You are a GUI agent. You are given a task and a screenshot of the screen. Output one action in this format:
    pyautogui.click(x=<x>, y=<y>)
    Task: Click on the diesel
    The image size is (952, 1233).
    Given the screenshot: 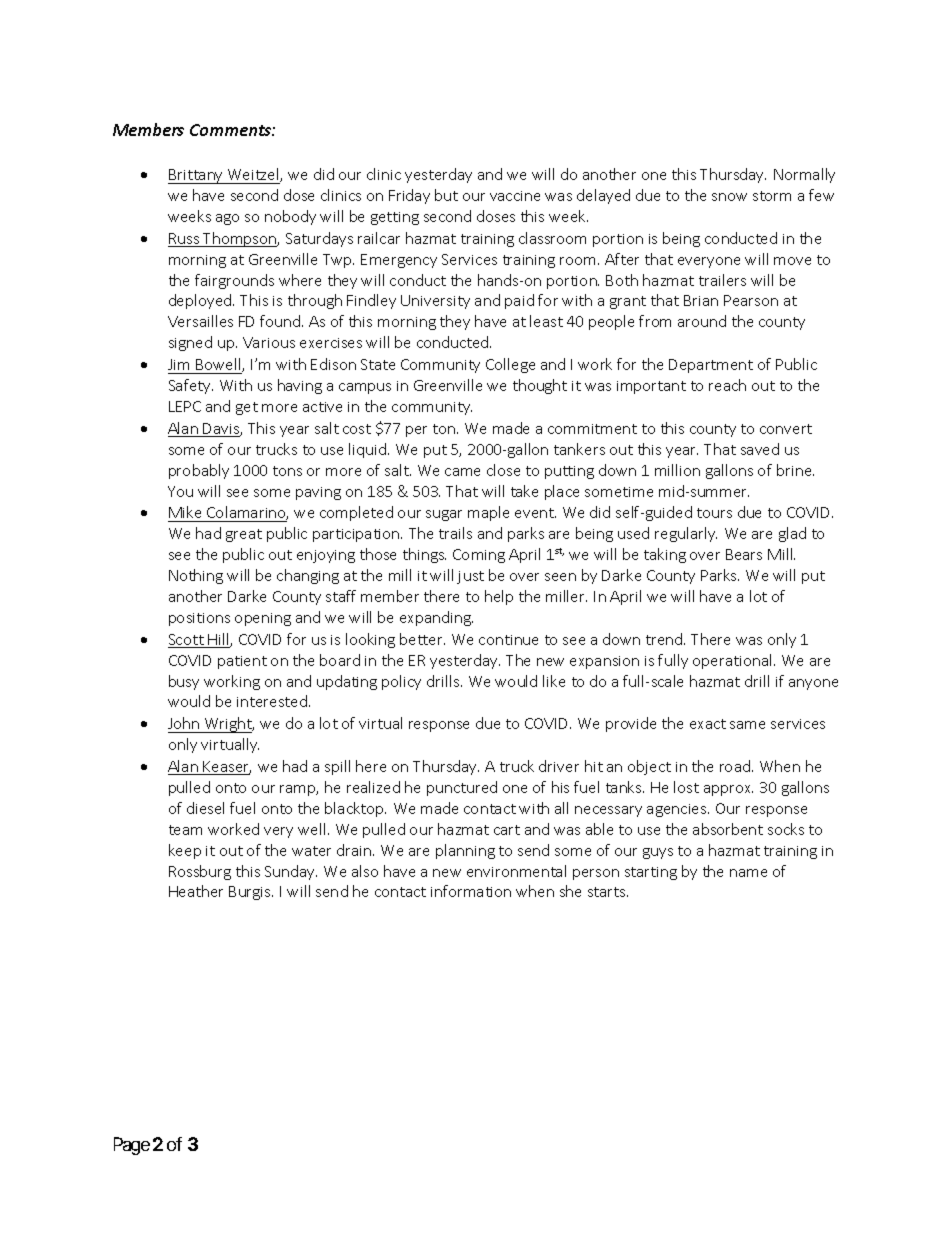 What is the action you would take?
    pyautogui.click(x=205, y=808)
